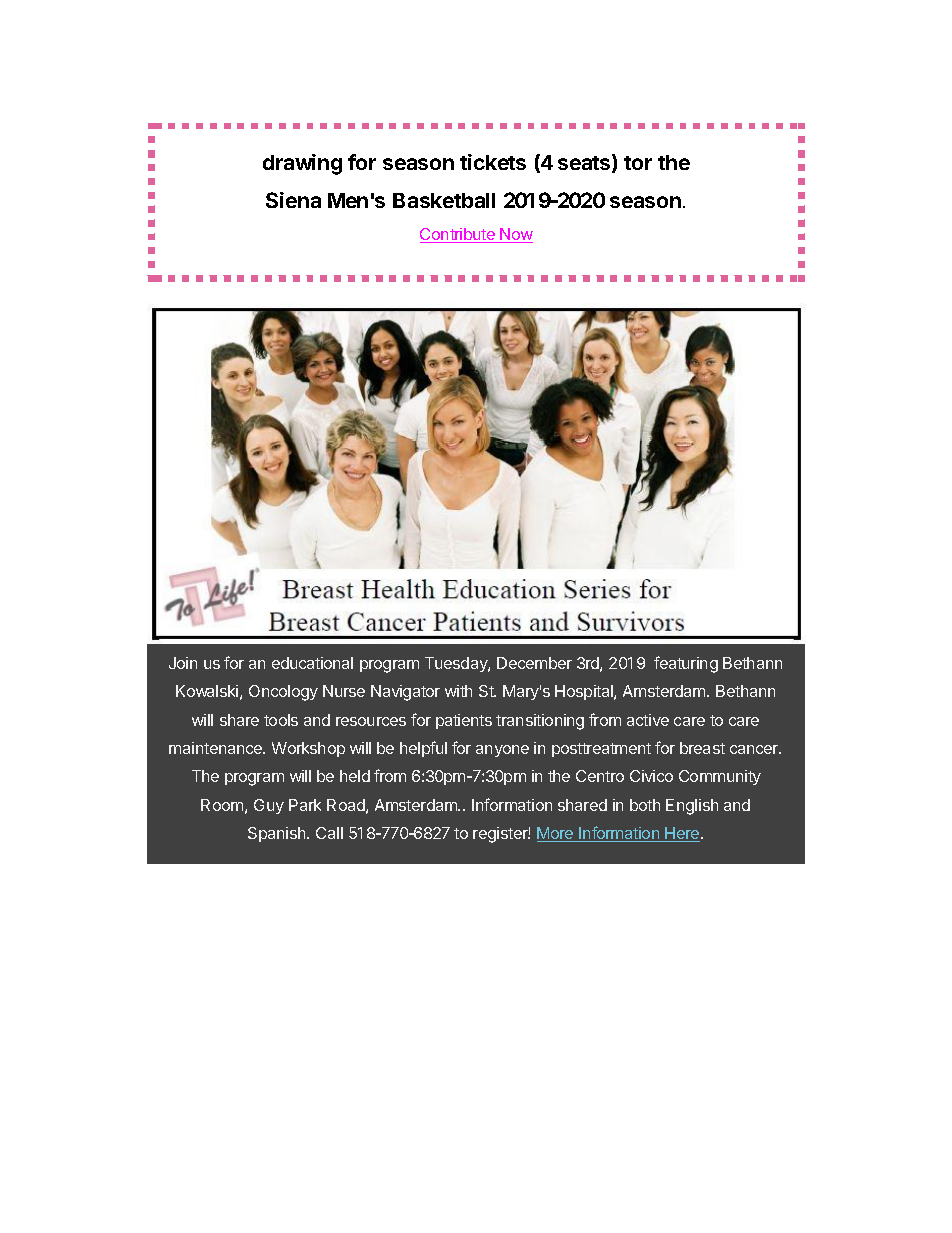 Image resolution: width=952 pixels, height=1233 pixels. I want to click on Basketball, so click(444, 200).
